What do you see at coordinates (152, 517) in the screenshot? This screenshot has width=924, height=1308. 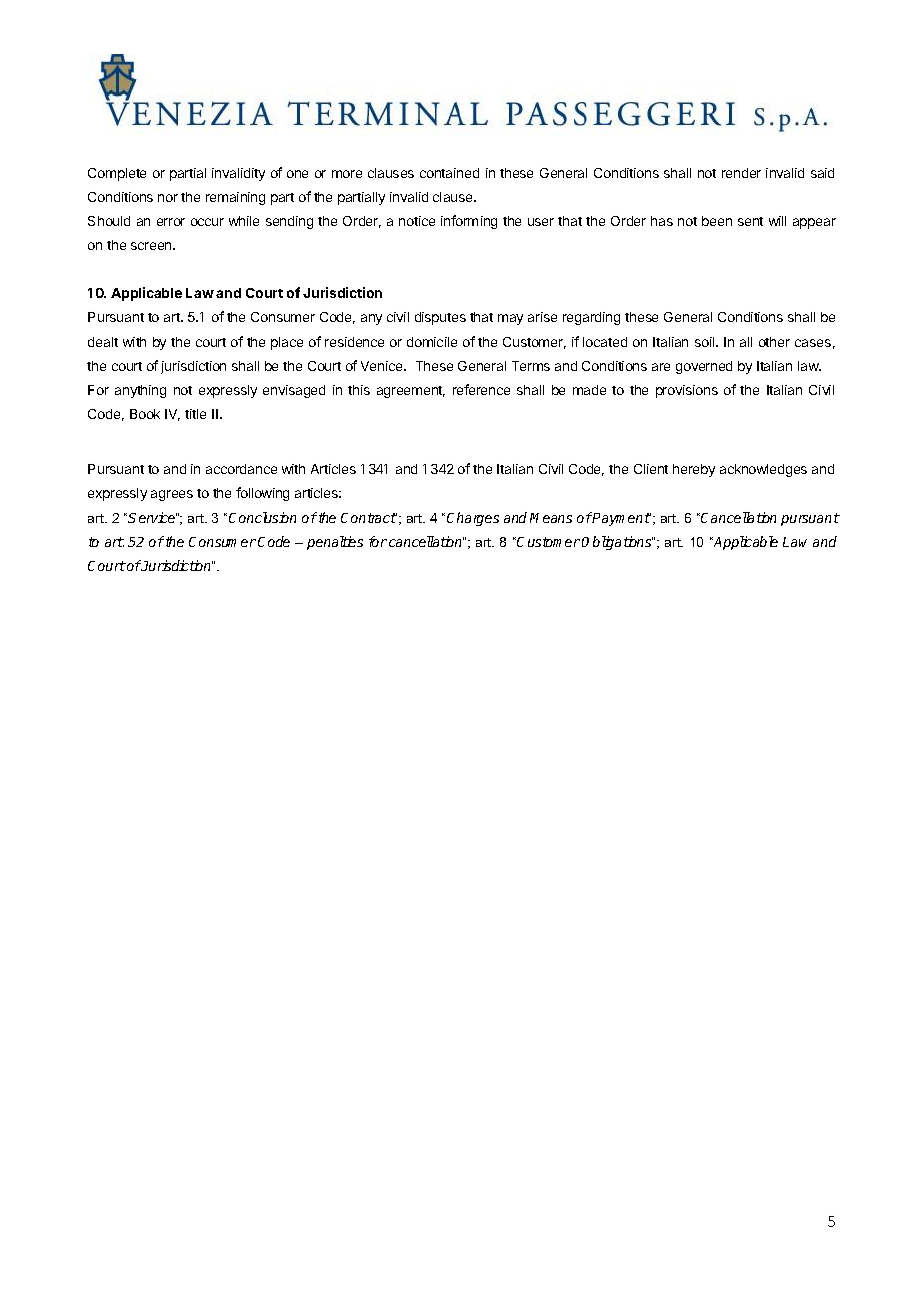 I see `Service` at bounding box center [152, 517].
